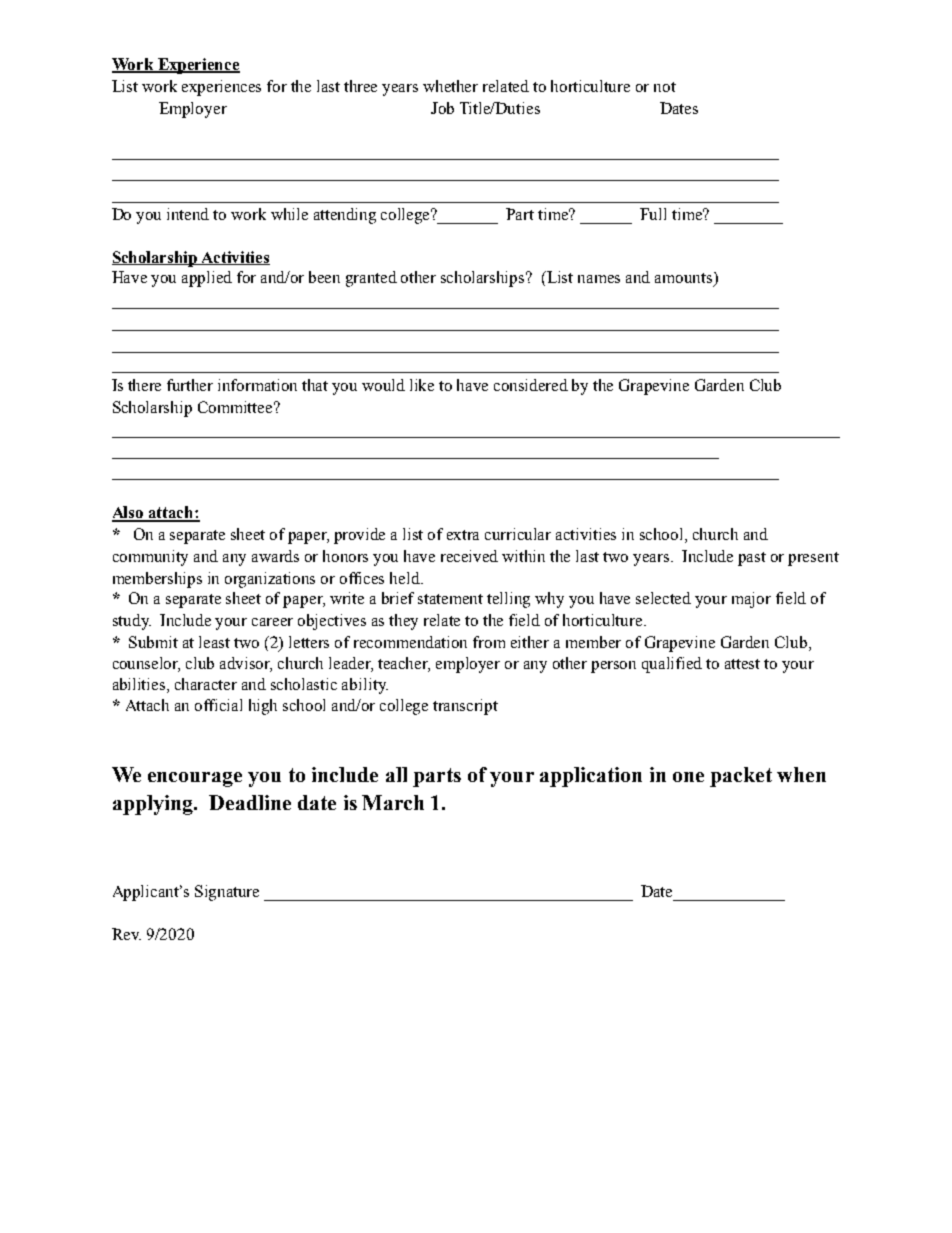 This document has width=952, height=1233. I want to click on Also, so click(129, 513).
